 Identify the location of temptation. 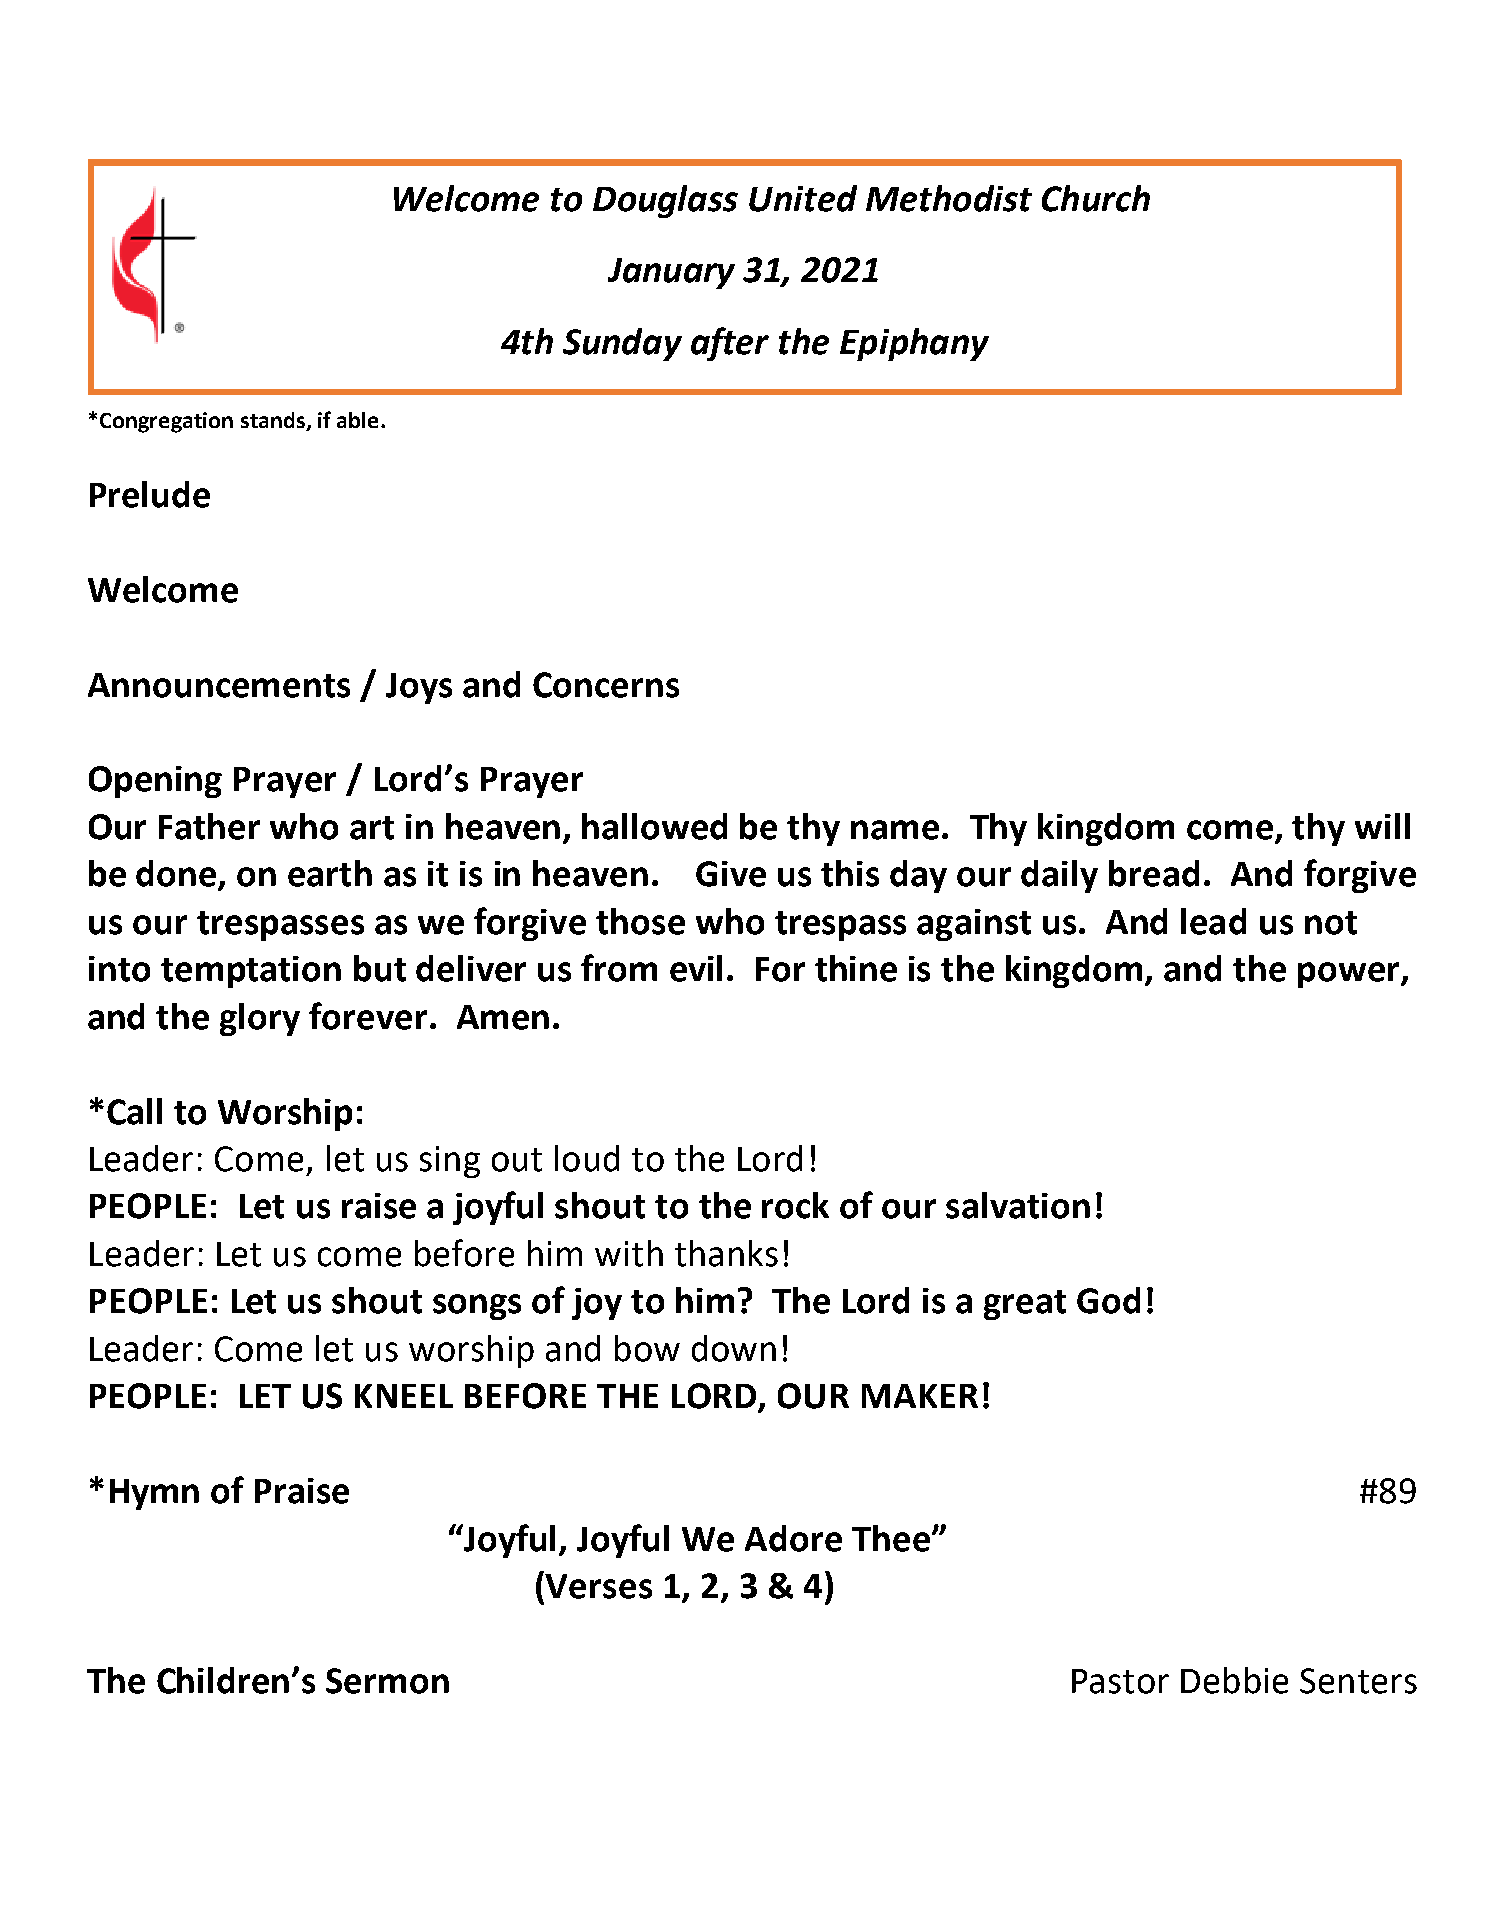
(251, 972).
